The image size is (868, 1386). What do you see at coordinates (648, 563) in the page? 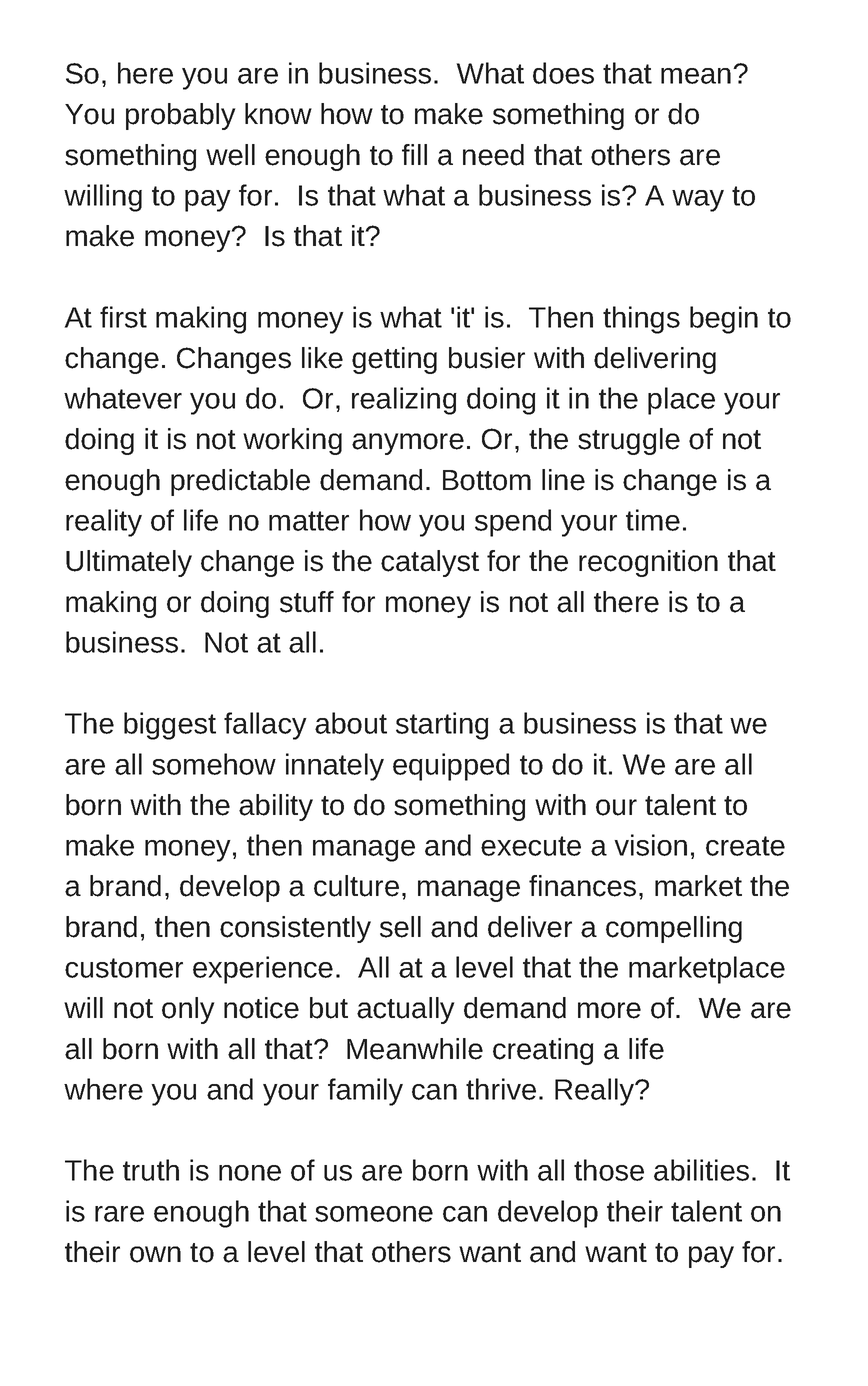
I see `recognition` at bounding box center [648, 563].
